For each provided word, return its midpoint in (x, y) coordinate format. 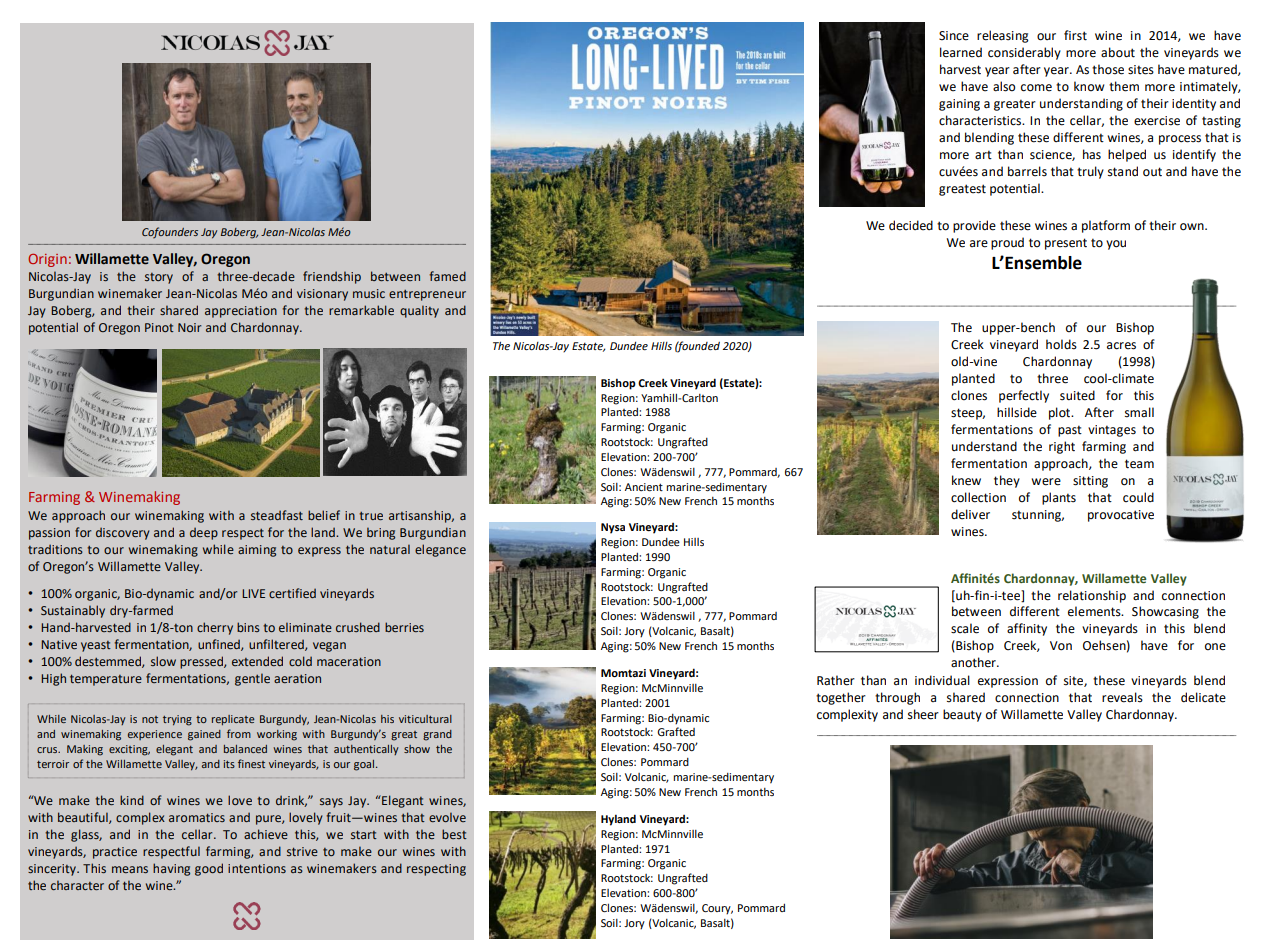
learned (961, 52)
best (454, 834)
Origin (47, 260)
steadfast (277, 515)
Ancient (644, 487)
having (171, 869)
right (1062, 447)
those (1108, 69)
